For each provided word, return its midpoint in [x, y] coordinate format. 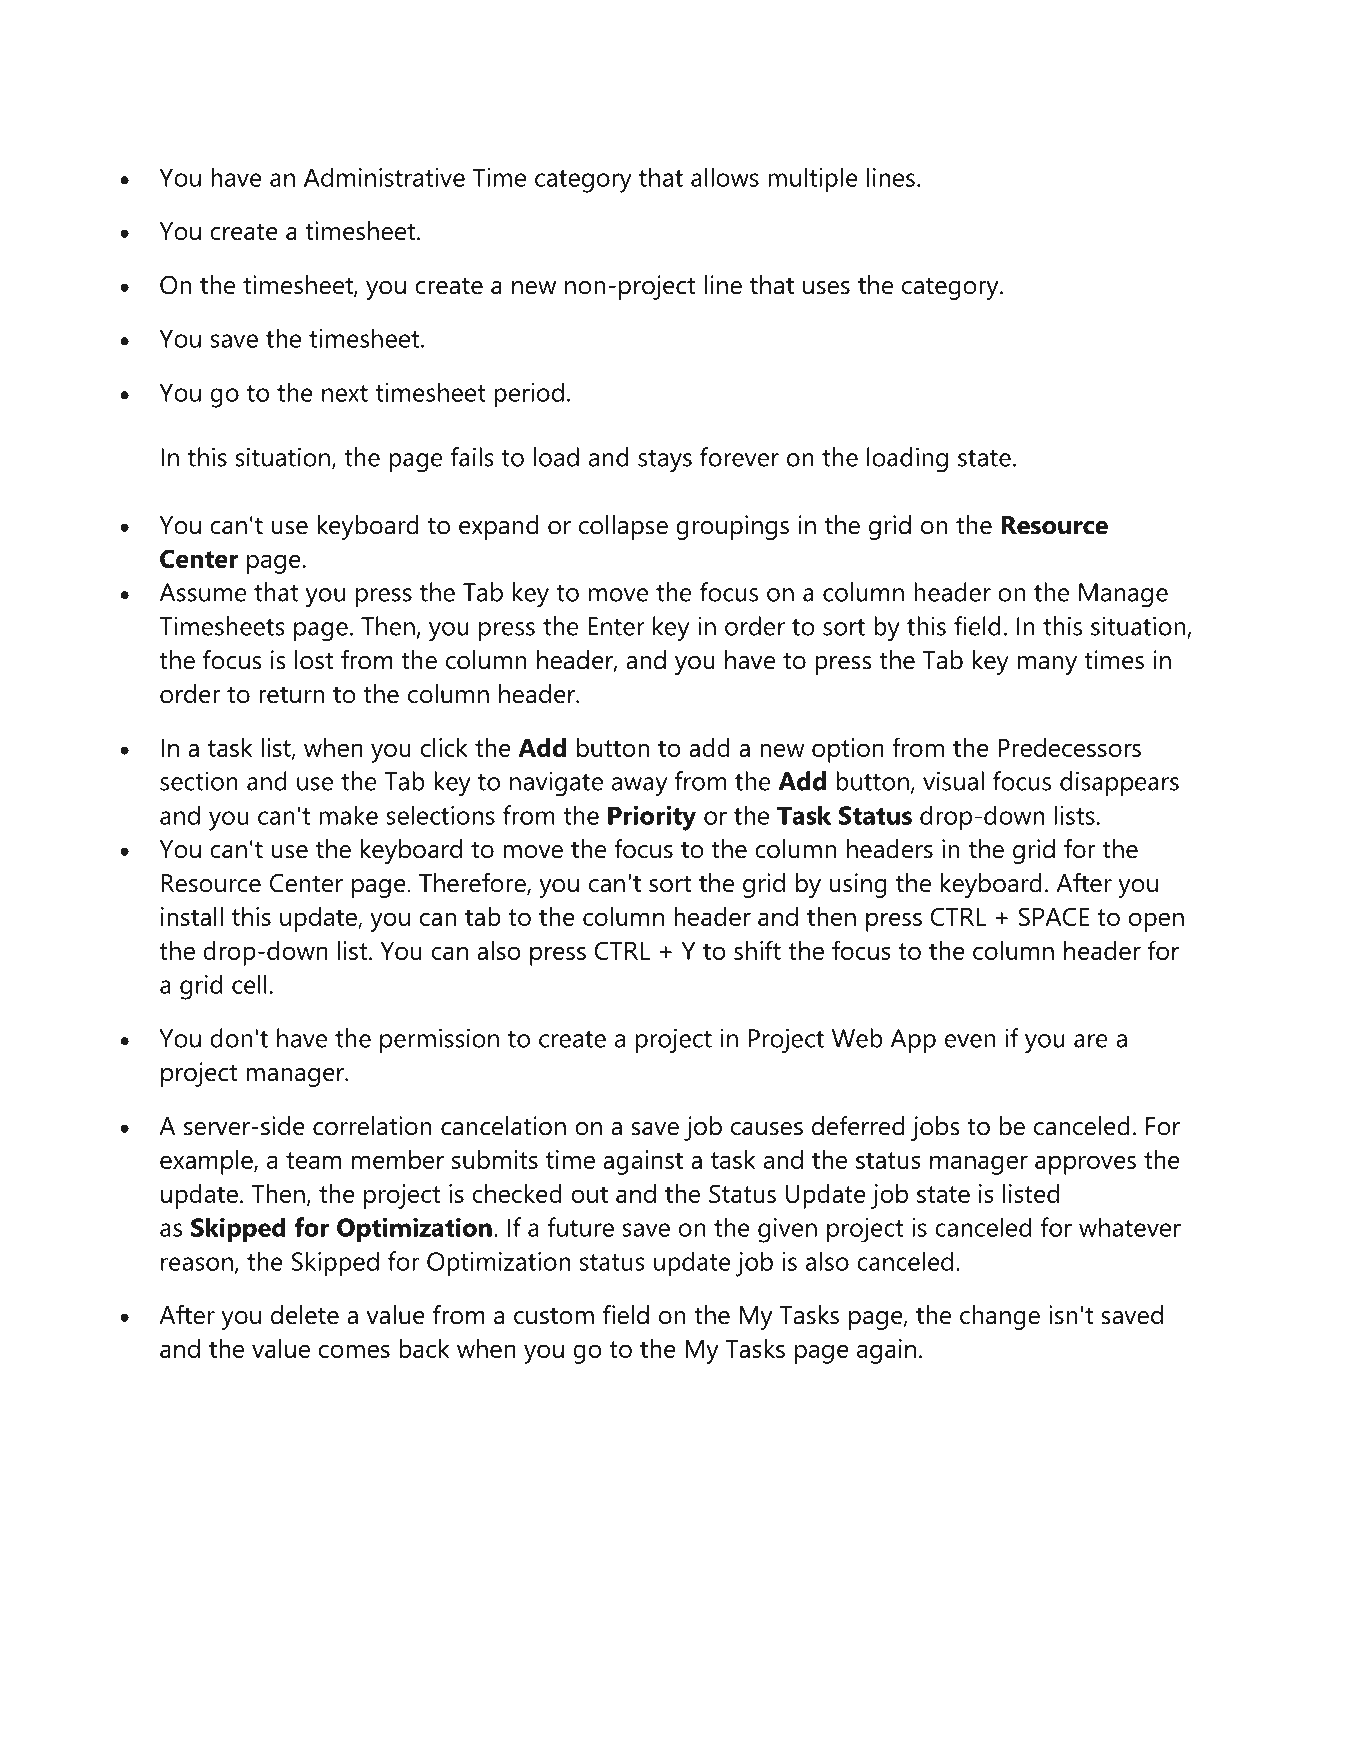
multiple [813, 180]
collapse [623, 527]
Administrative [384, 177]
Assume [203, 592]
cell [249, 984]
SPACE [1054, 916]
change [1000, 1317]
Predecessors [1069, 747]
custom [554, 1316]
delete [305, 1315]
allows [725, 177]
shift [757, 950]
